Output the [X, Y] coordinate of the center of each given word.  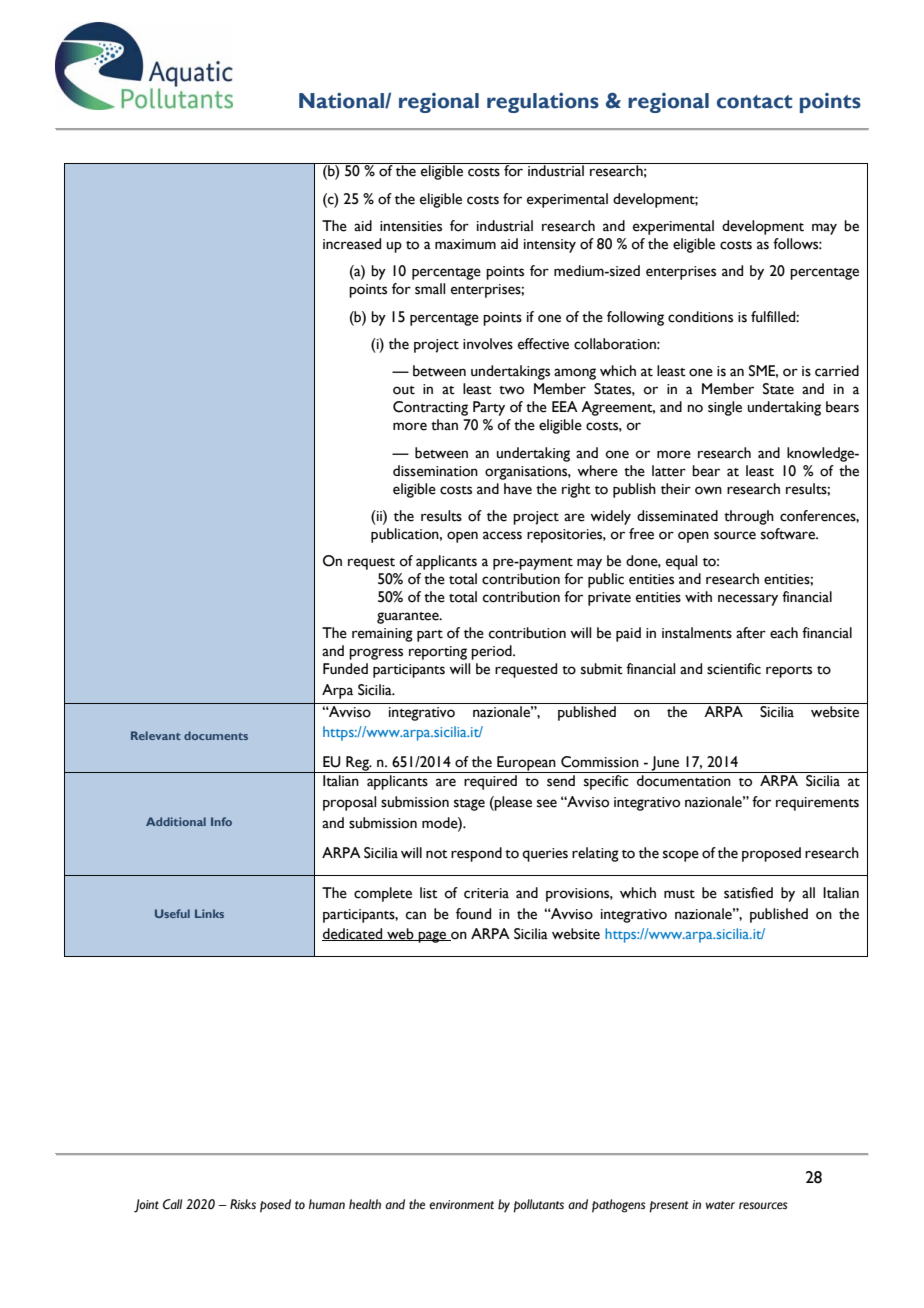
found [473, 914]
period [492, 652]
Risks [243, 1204]
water [720, 1205]
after [751, 633]
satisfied [748, 893]
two [511, 390]
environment [461, 1205]
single [725, 408]
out [404, 390]
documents [216, 735]
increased [352, 244]
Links [209, 913]
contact [754, 102]
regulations [543, 103]
